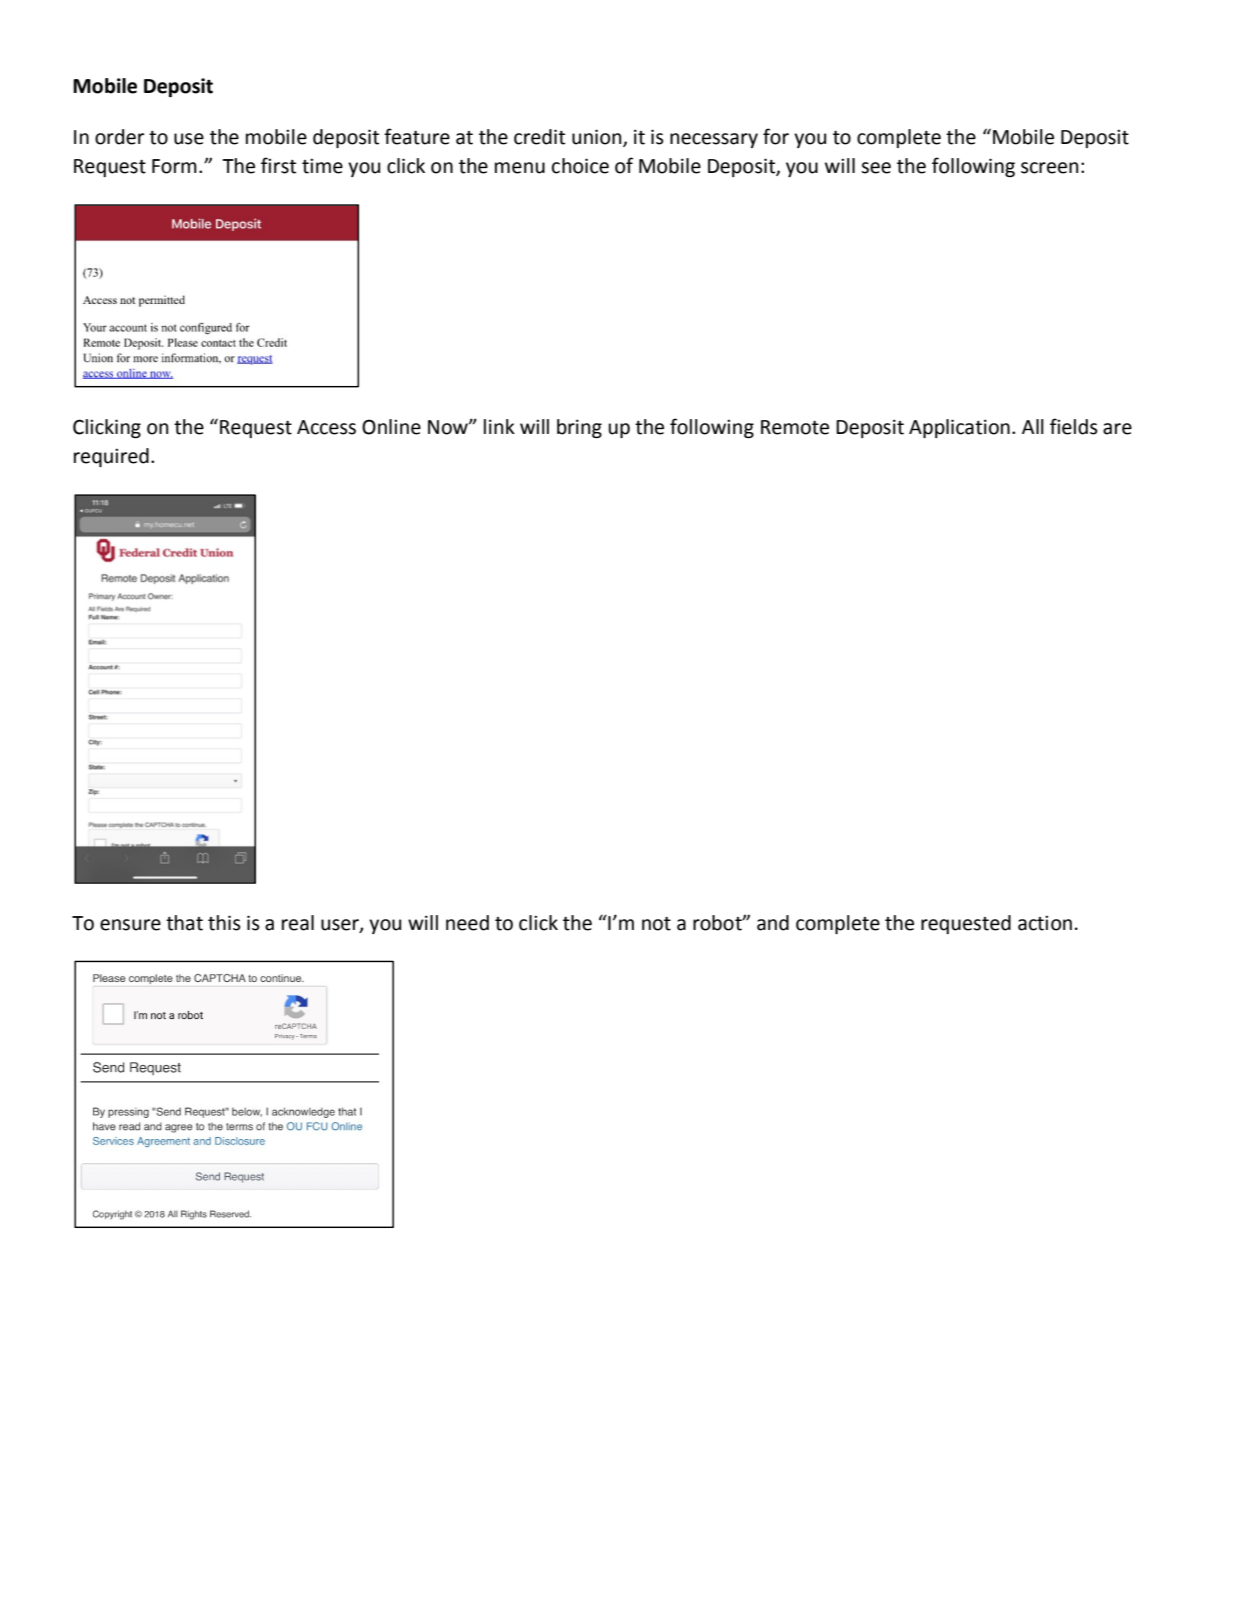  I want to click on link, so click(499, 426).
